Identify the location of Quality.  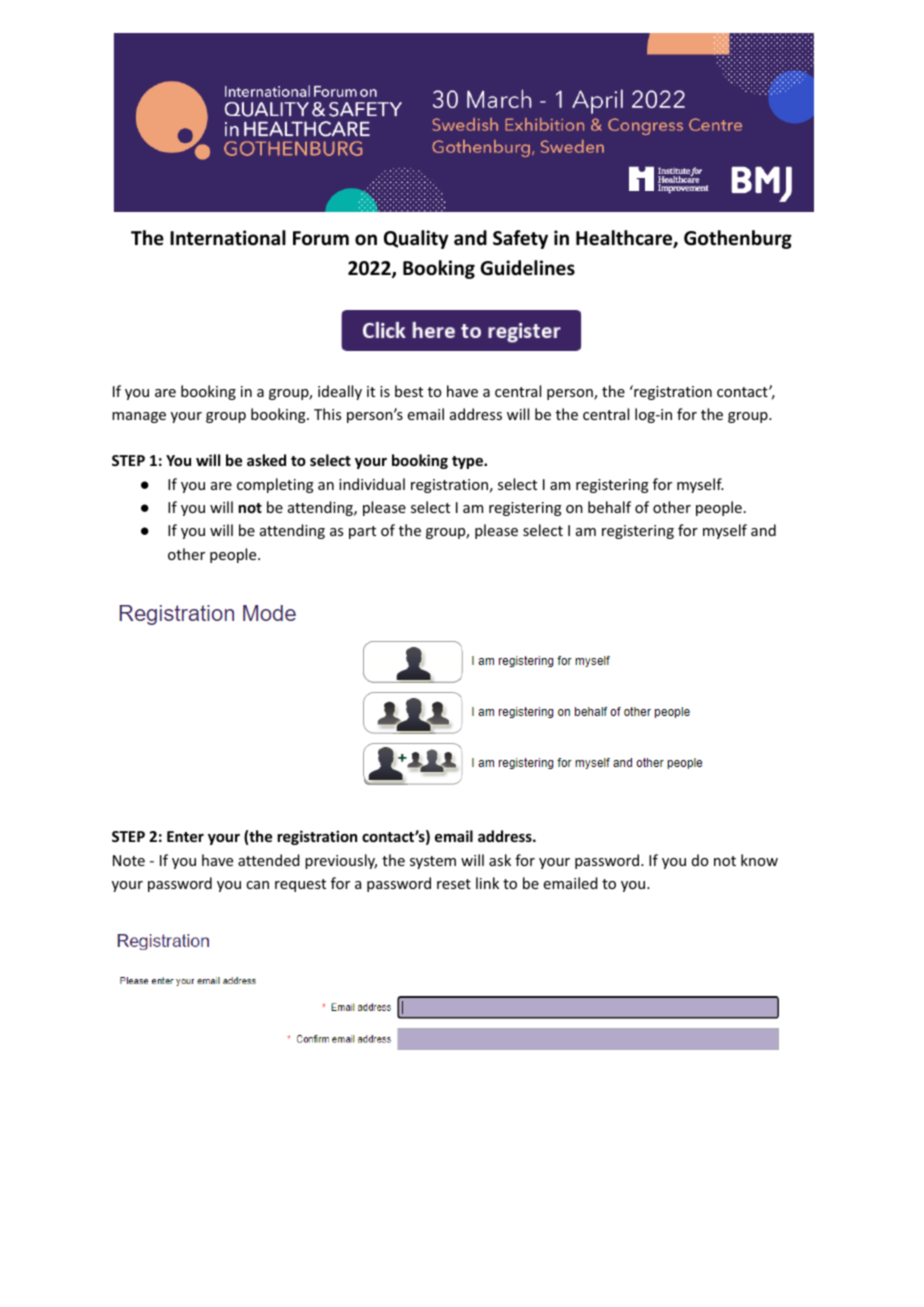
(416, 239).
